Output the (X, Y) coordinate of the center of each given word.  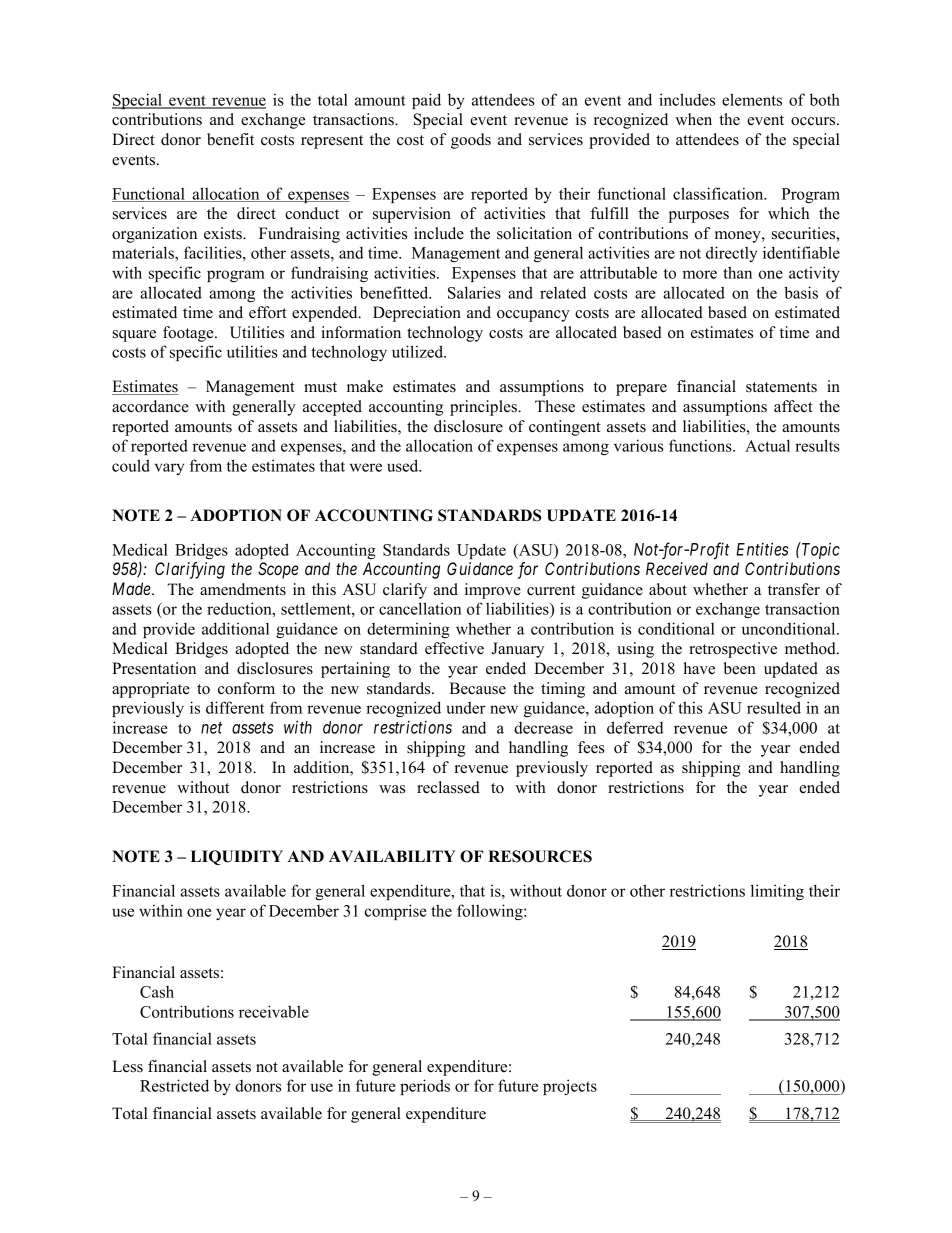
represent (332, 142)
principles (484, 408)
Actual (767, 445)
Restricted (174, 1085)
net (211, 728)
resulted (774, 707)
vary (169, 469)
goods (471, 141)
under (466, 707)
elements (752, 99)
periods (425, 1087)
